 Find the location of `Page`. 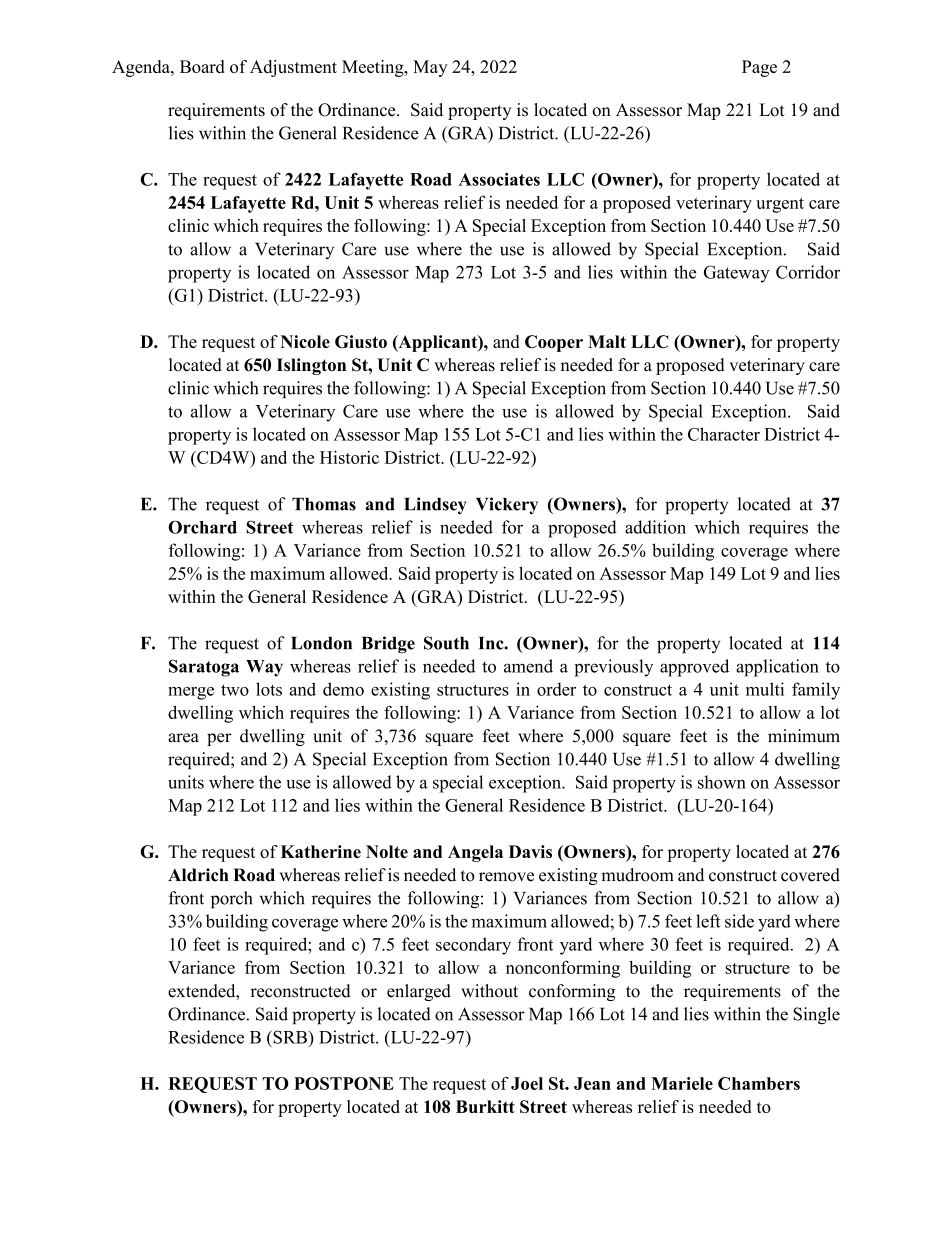

Page is located at coordinates (759, 68).
